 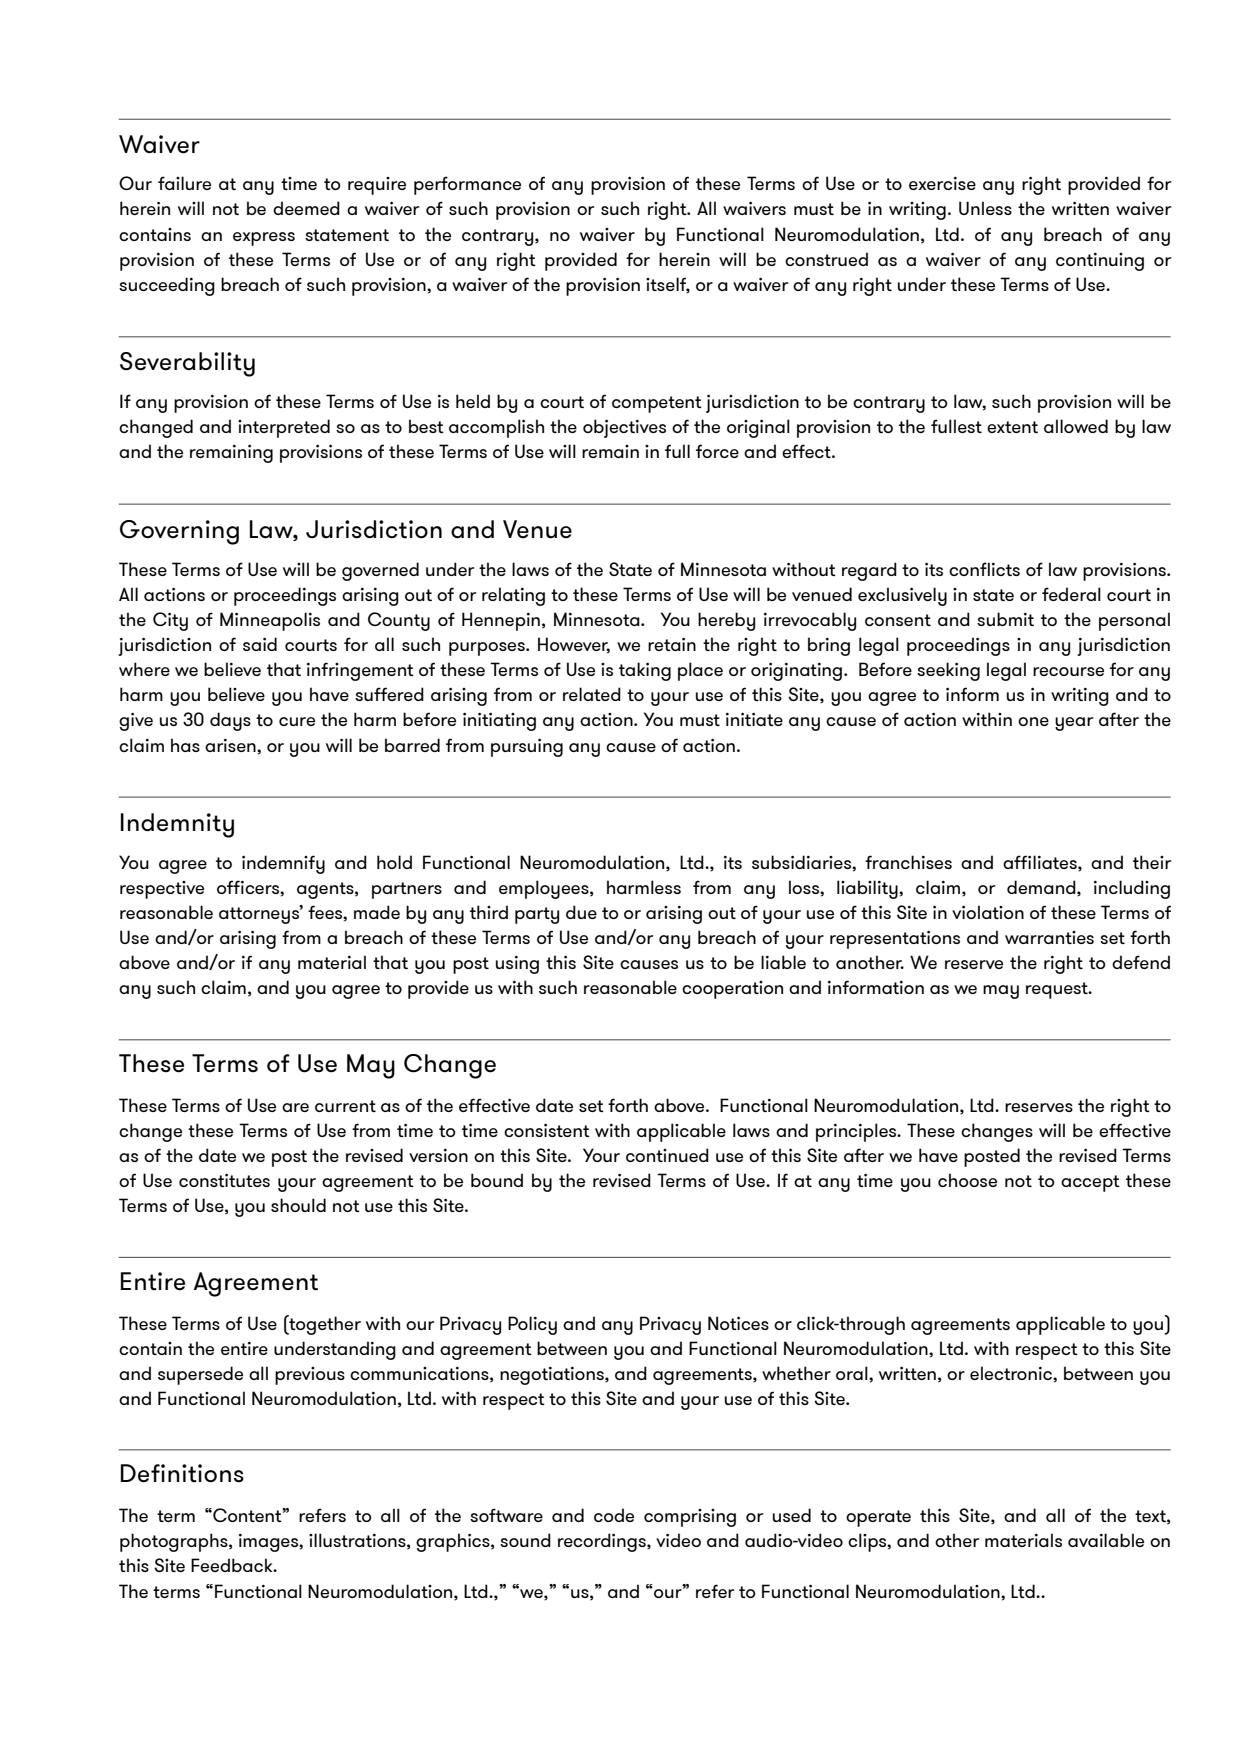 What do you see at coordinates (985, 208) in the document?
I see `Unless` at bounding box center [985, 208].
